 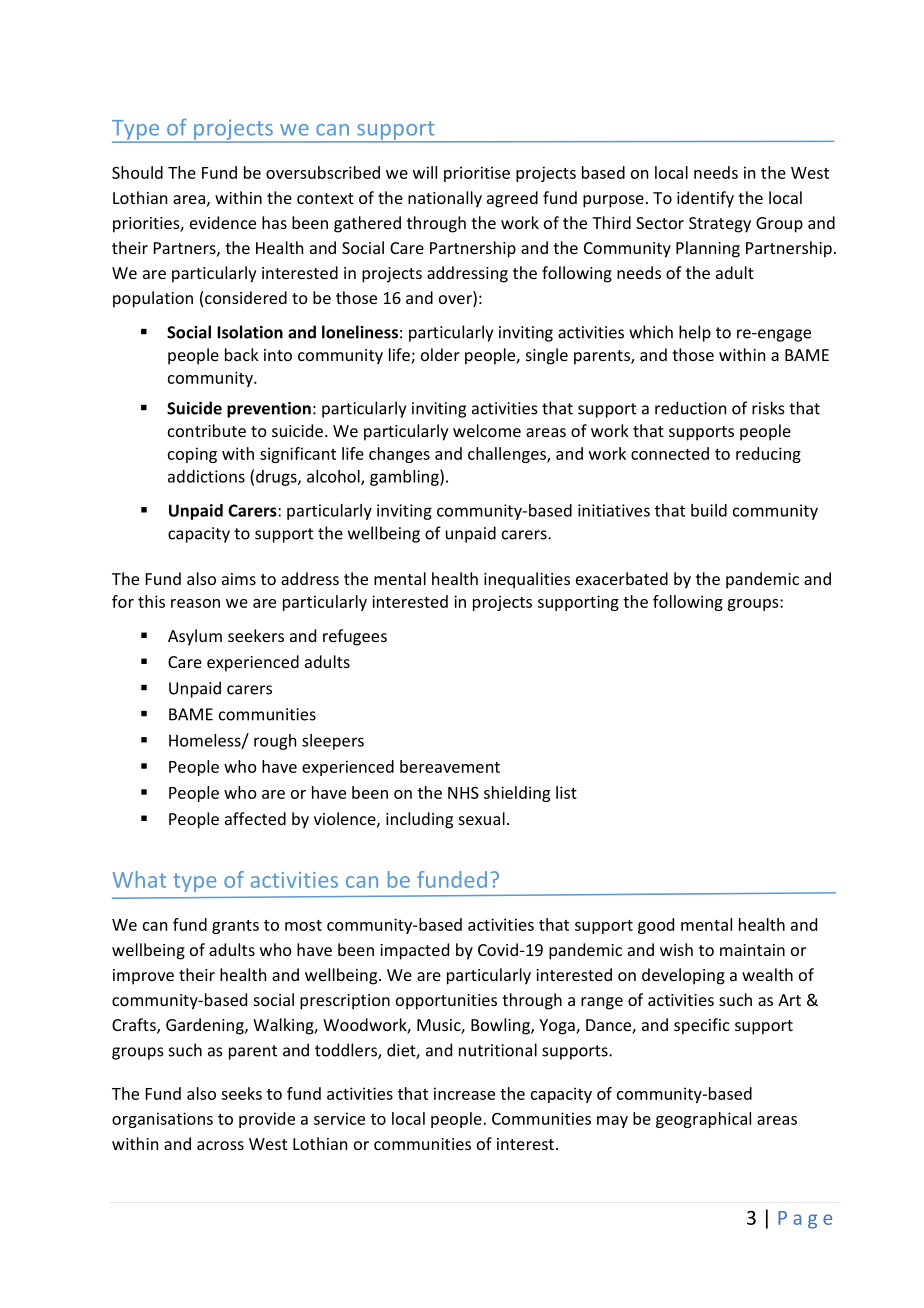 What do you see at coordinates (206, 1026) in the screenshot?
I see `Gardening` at bounding box center [206, 1026].
